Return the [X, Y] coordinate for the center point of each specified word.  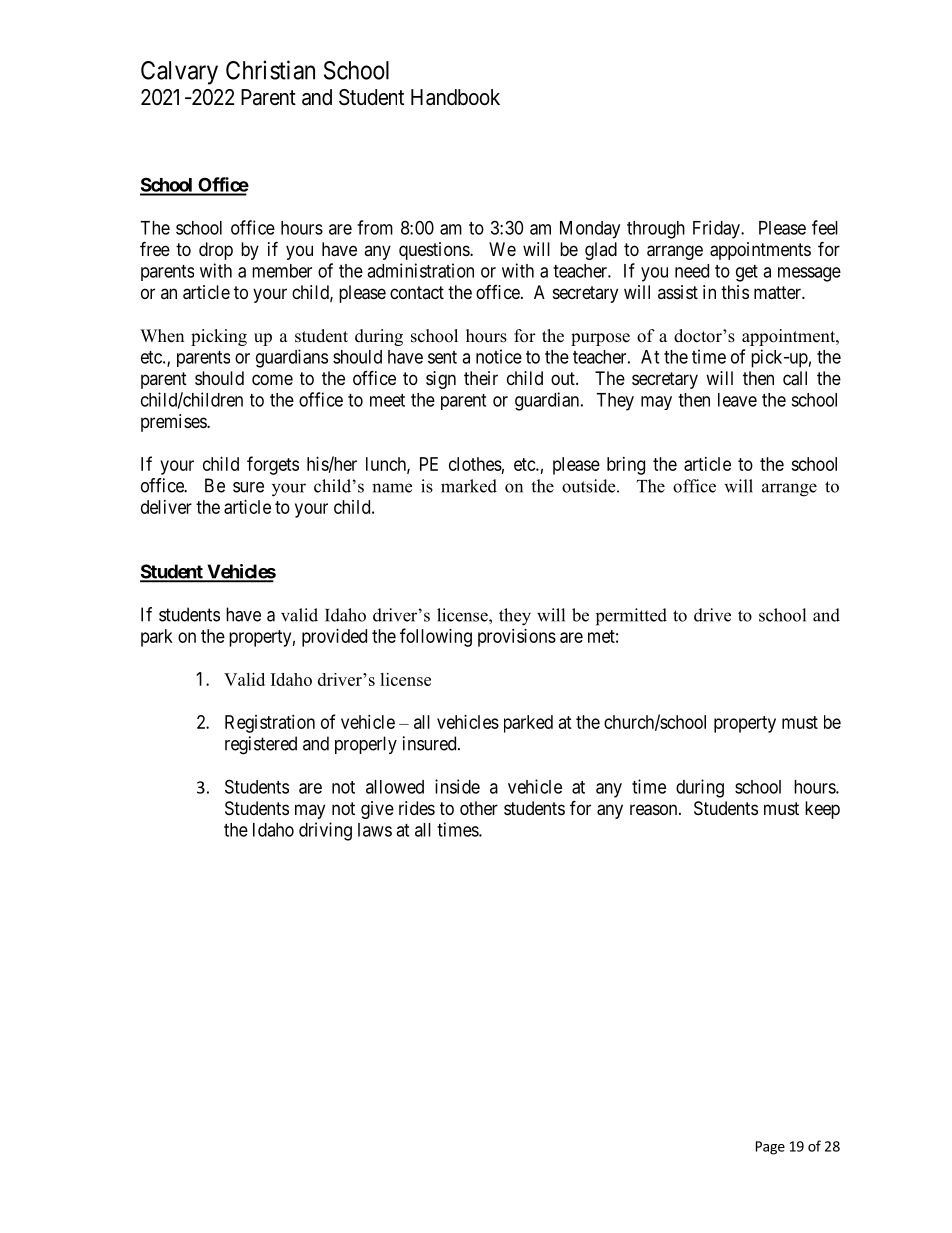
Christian [270, 70]
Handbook [455, 97]
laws [375, 830]
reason [655, 810]
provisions [517, 638]
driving [325, 831]
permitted [631, 617]
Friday [717, 229]
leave [737, 400]
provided [334, 638]
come [272, 379]
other [479, 808]
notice [499, 356]
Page [770, 1148]
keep [822, 810]
